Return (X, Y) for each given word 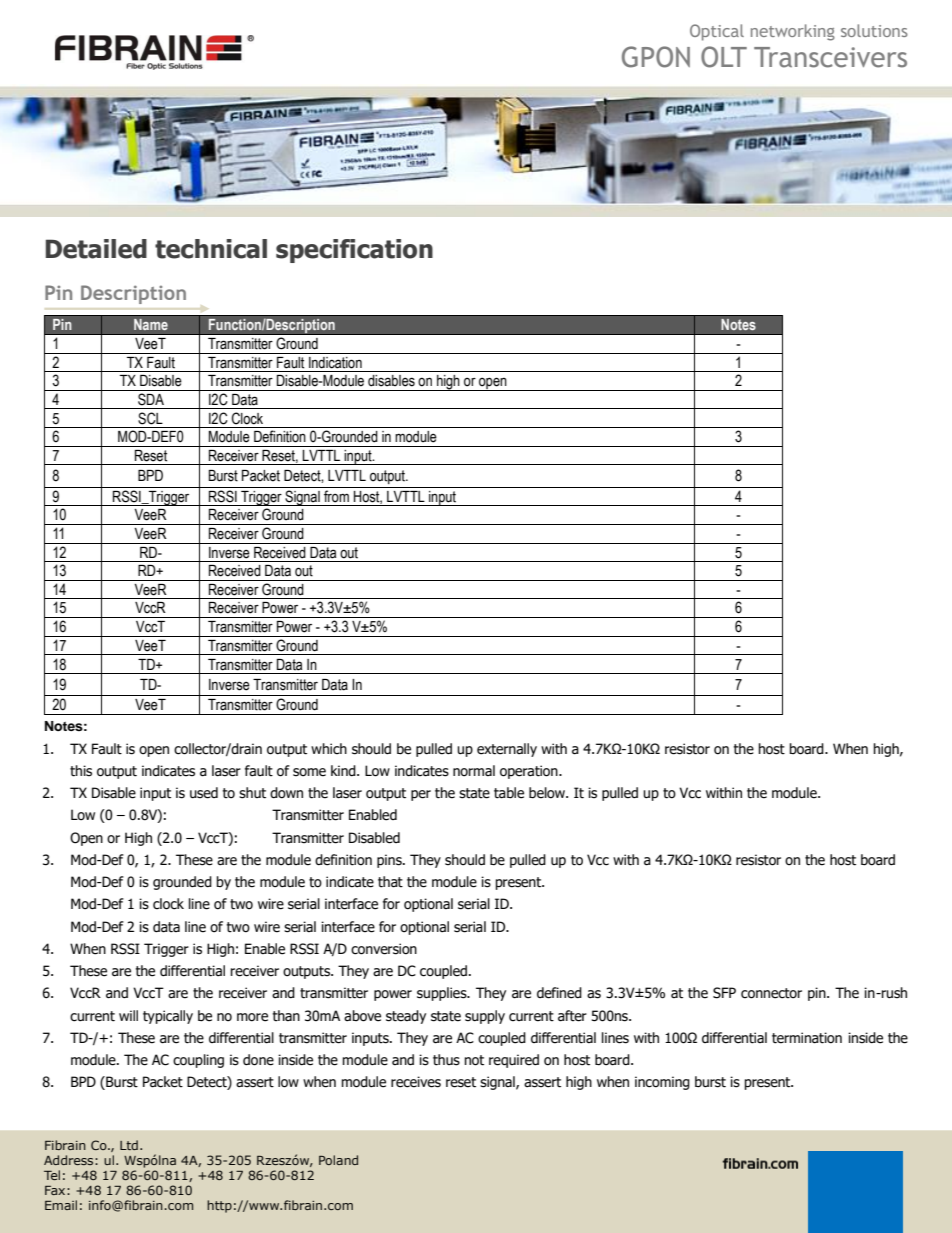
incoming (662, 1083)
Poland (338, 1160)
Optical (717, 32)
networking (793, 32)
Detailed (96, 249)
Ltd (129, 1145)
